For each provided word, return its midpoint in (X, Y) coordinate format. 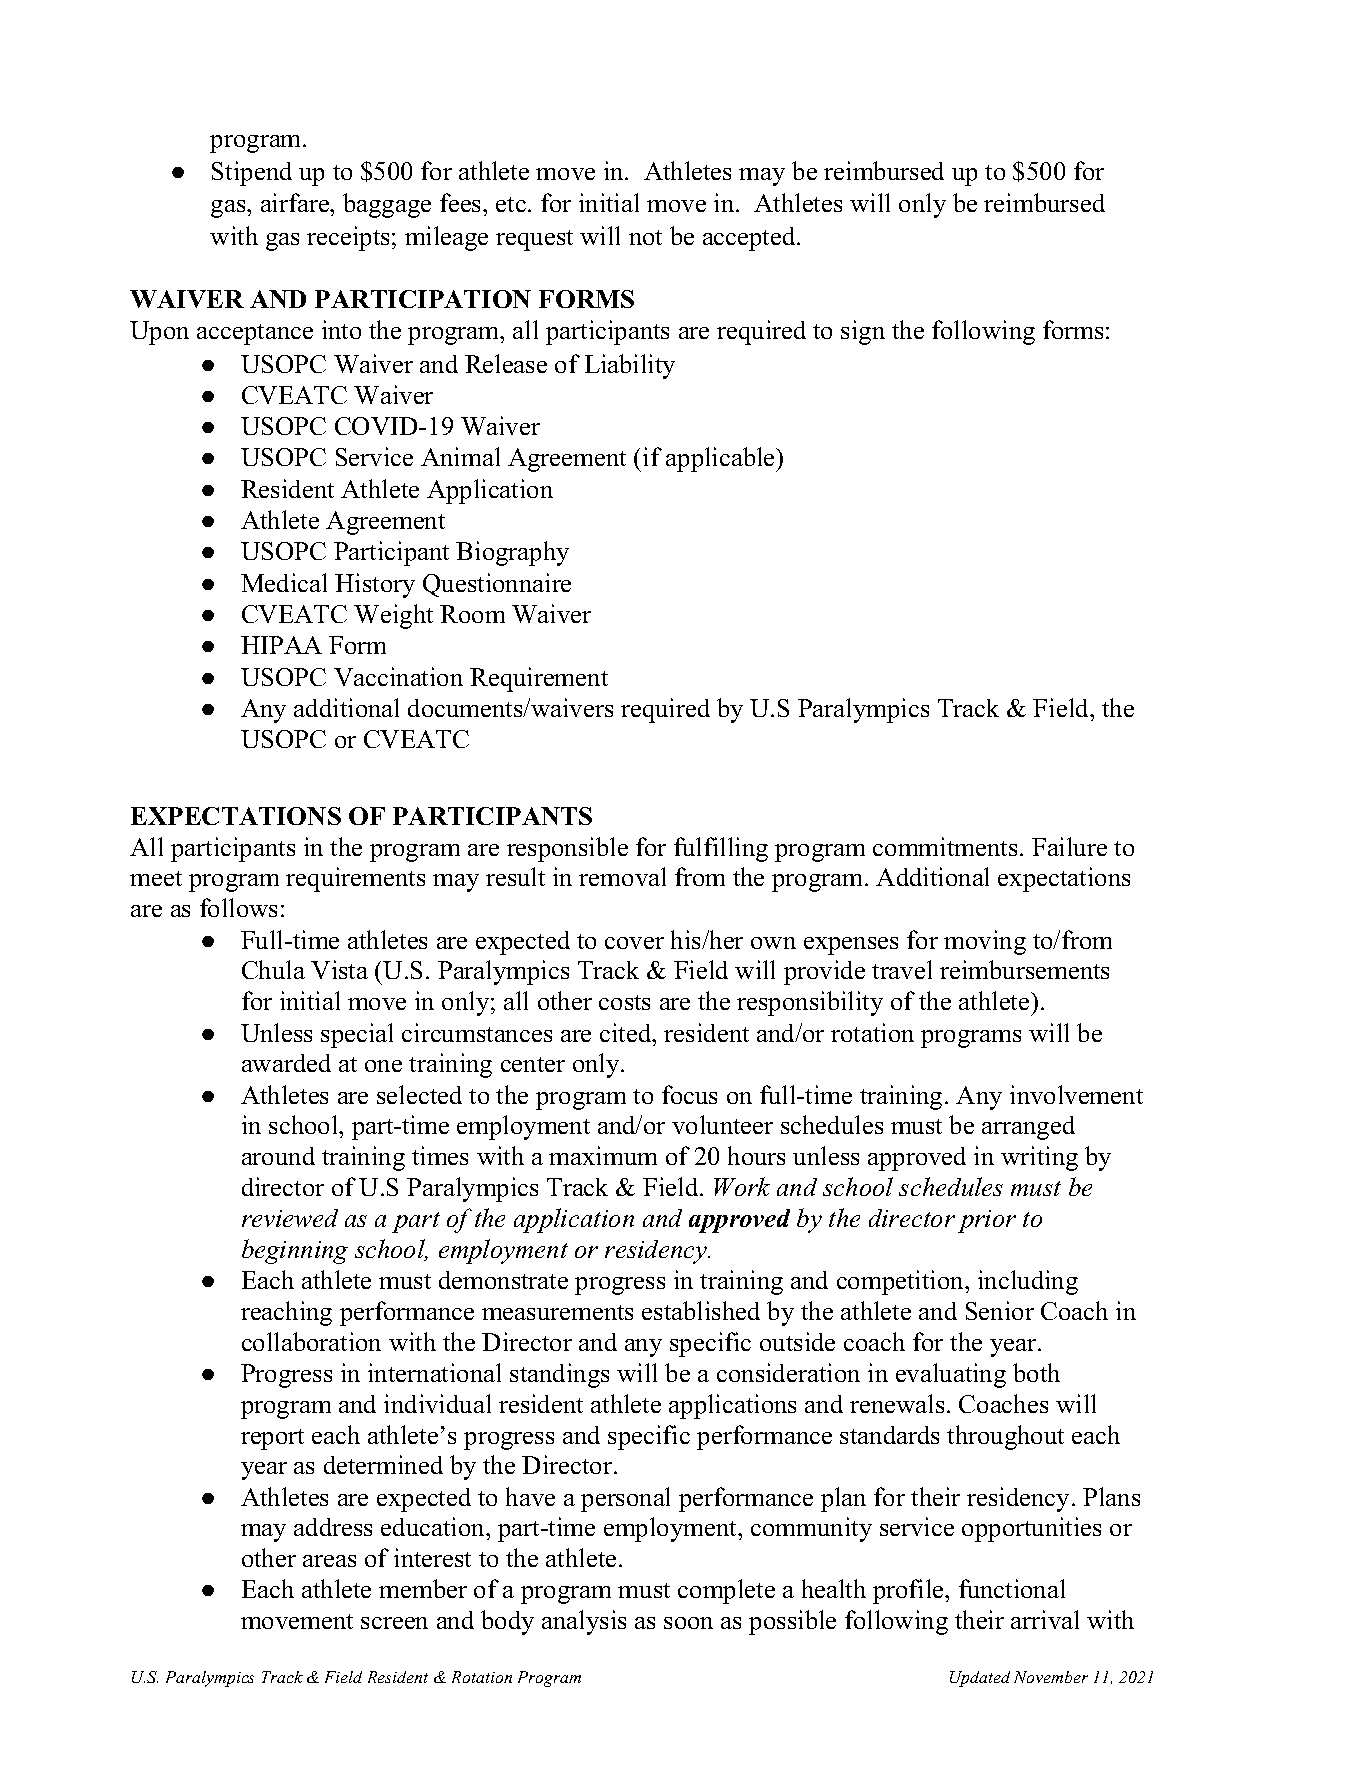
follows (238, 907)
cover (634, 943)
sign (863, 332)
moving (985, 942)
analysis (584, 1622)
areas (329, 1561)
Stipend (252, 173)
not (645, 237)
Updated (980, 1679)
